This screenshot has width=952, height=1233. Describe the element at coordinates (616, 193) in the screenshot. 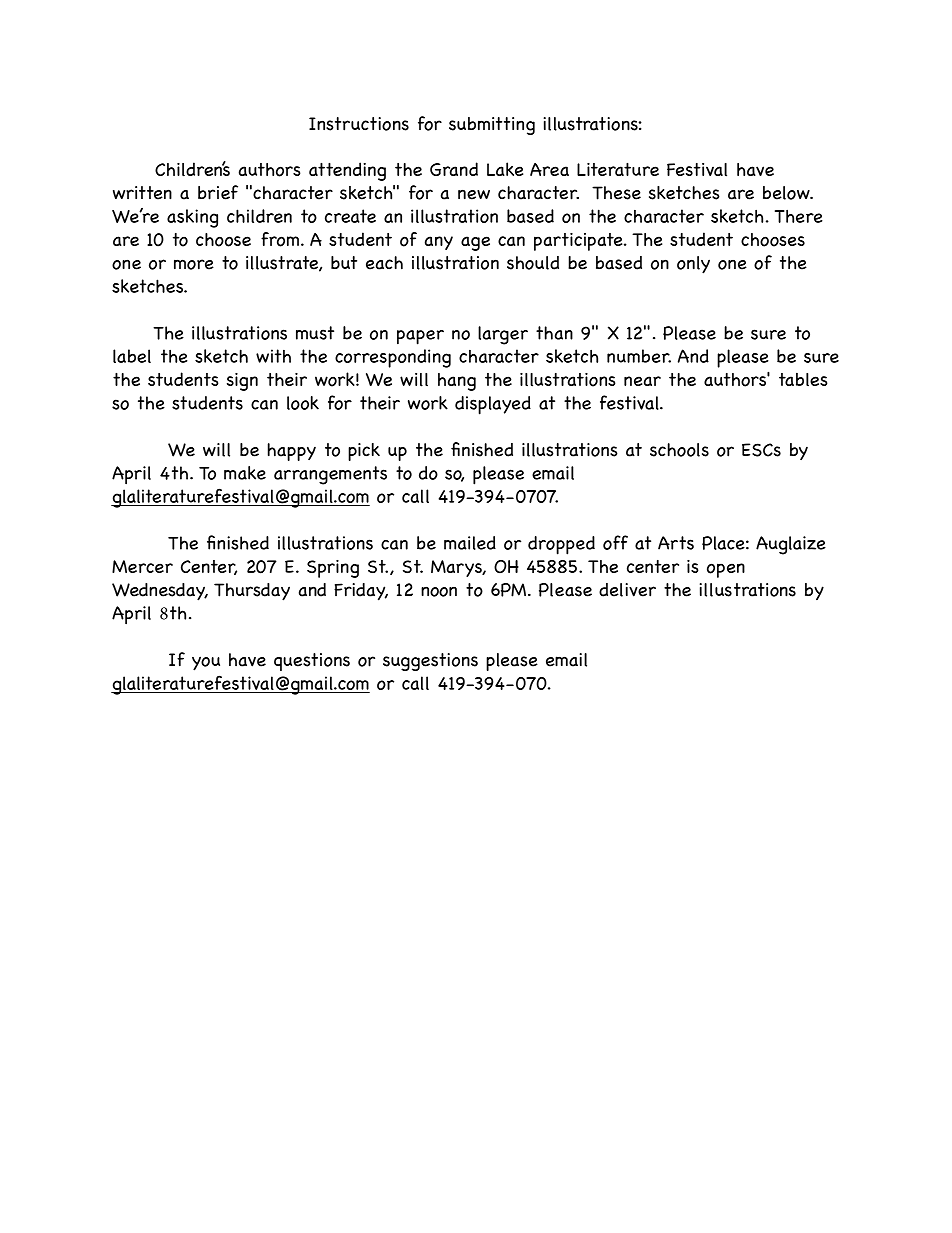

I see `These` at that location.
